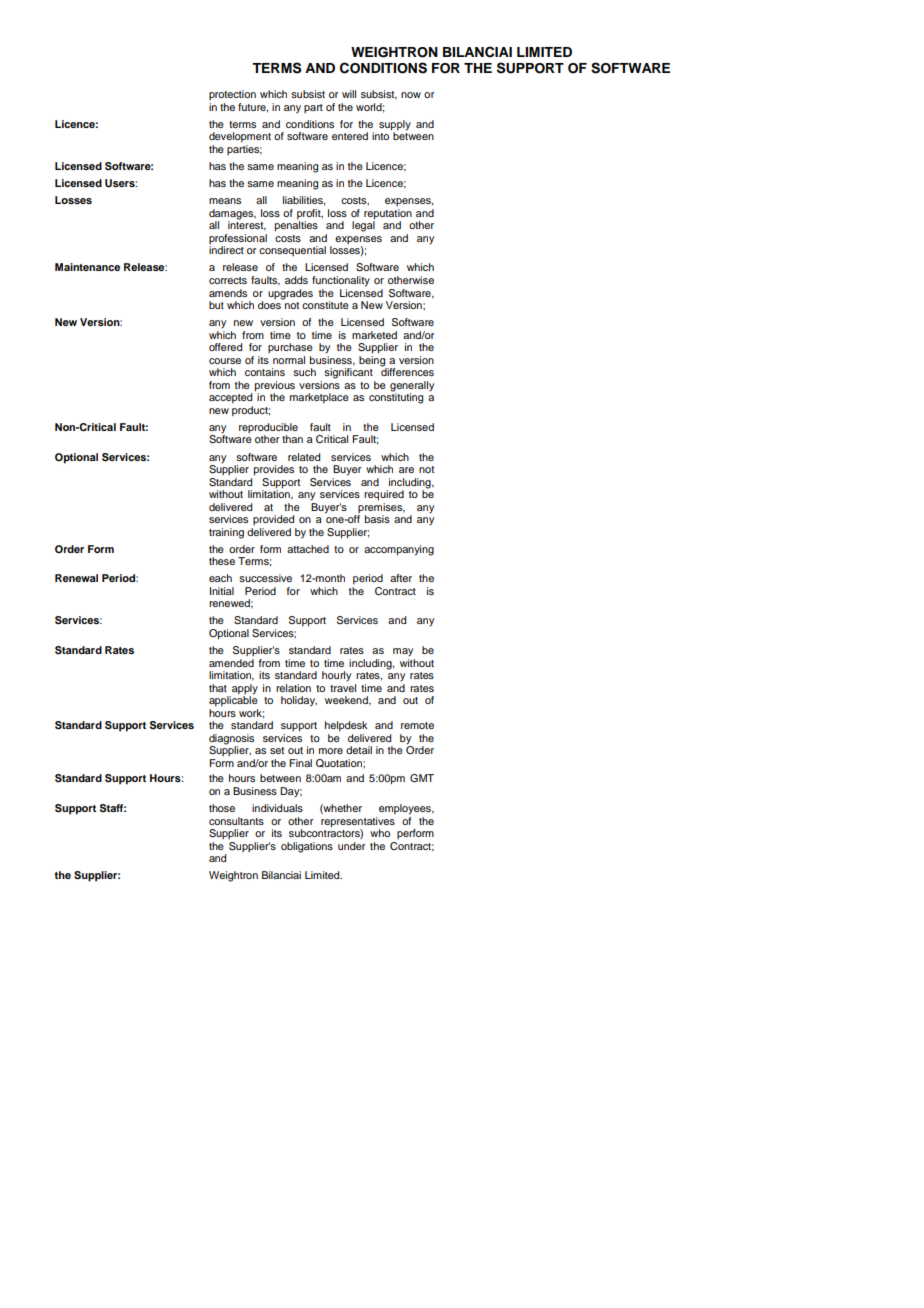 The height and width of the screenshot is (1308, 924). Describe the element at coordinates (395, 125) in the screenshot. I see `supply` at that location.
